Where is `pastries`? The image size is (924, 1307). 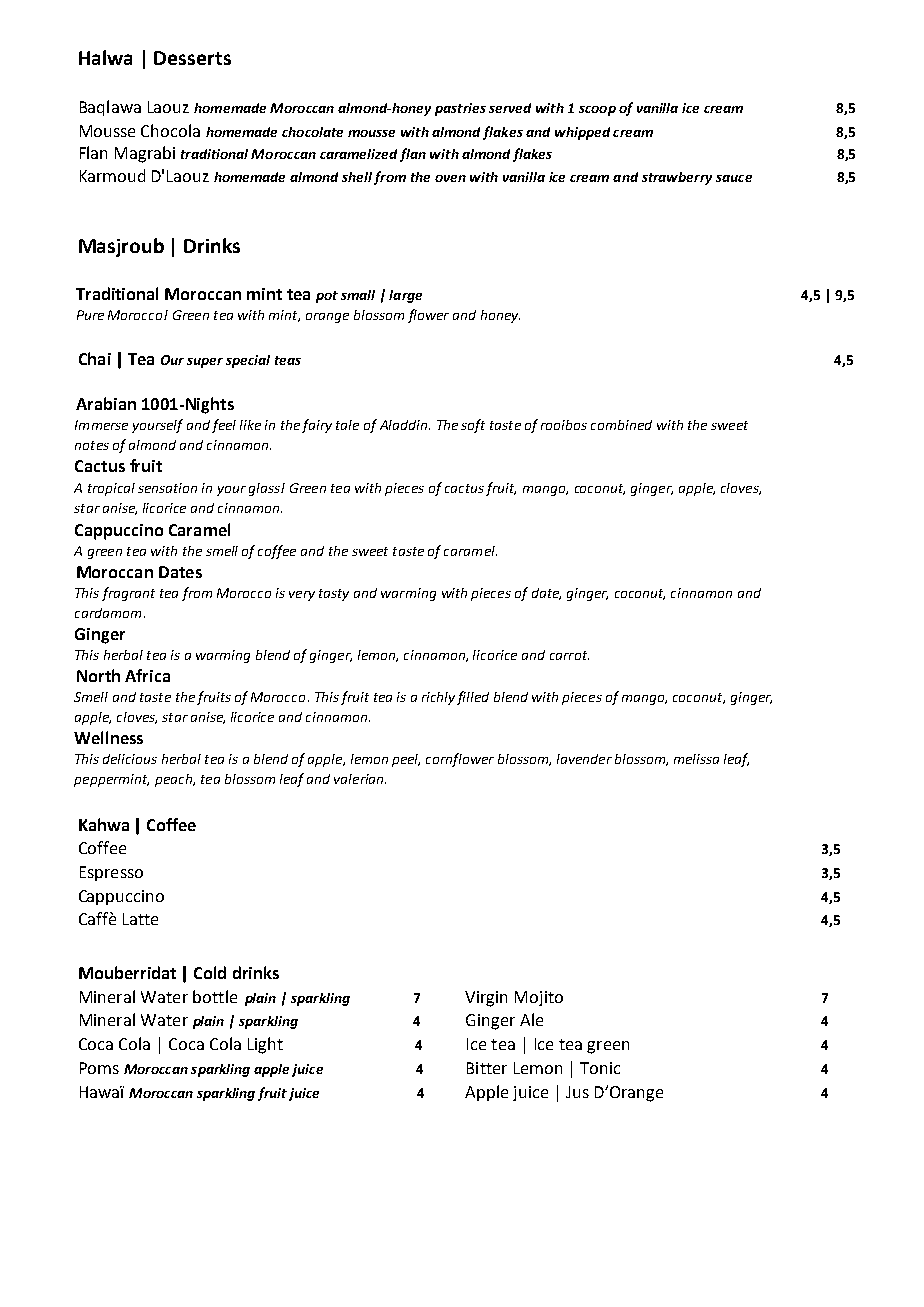
pastries is located at coordinates (460, 109).
